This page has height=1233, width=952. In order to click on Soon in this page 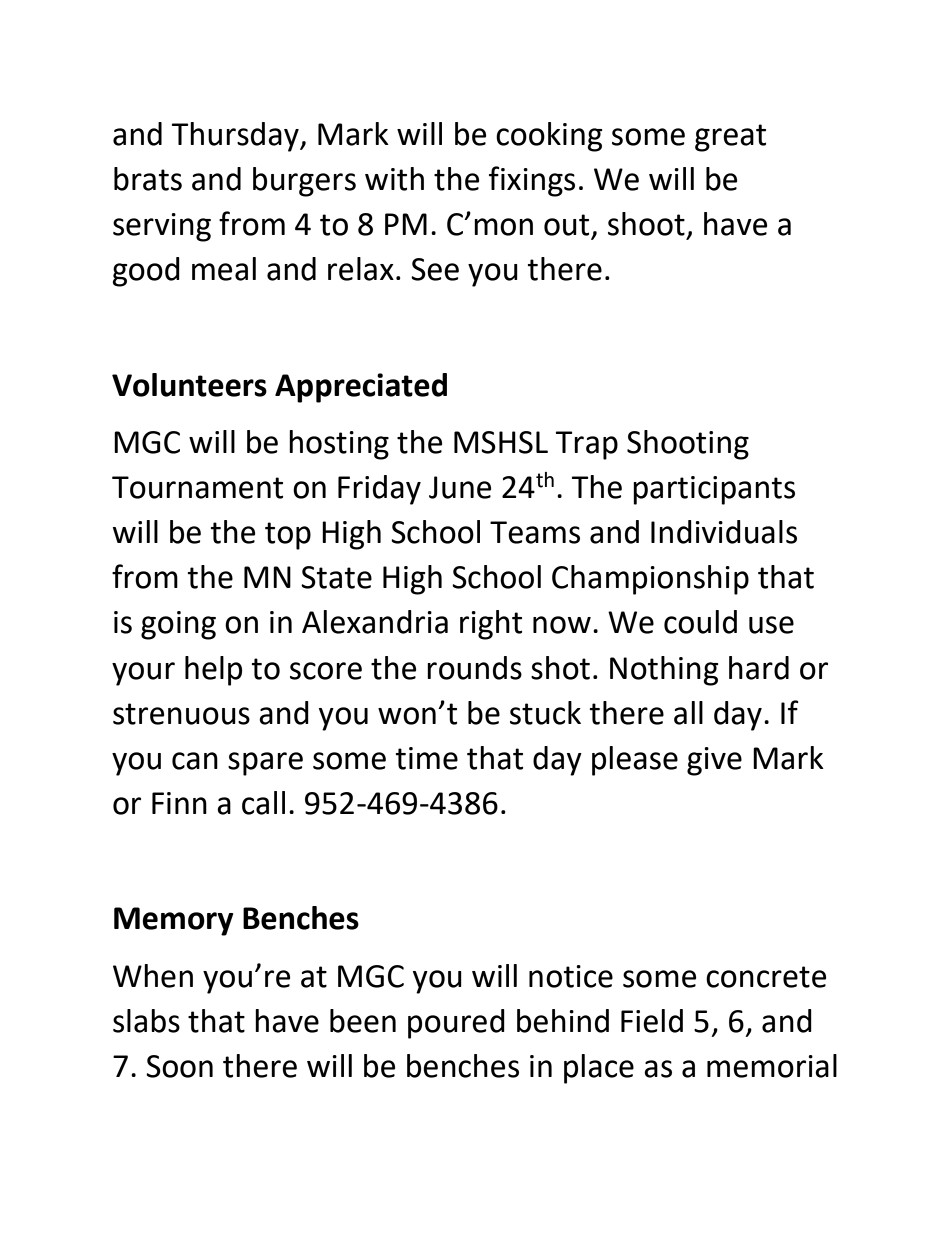, I will do `click(179, 1066)`.
